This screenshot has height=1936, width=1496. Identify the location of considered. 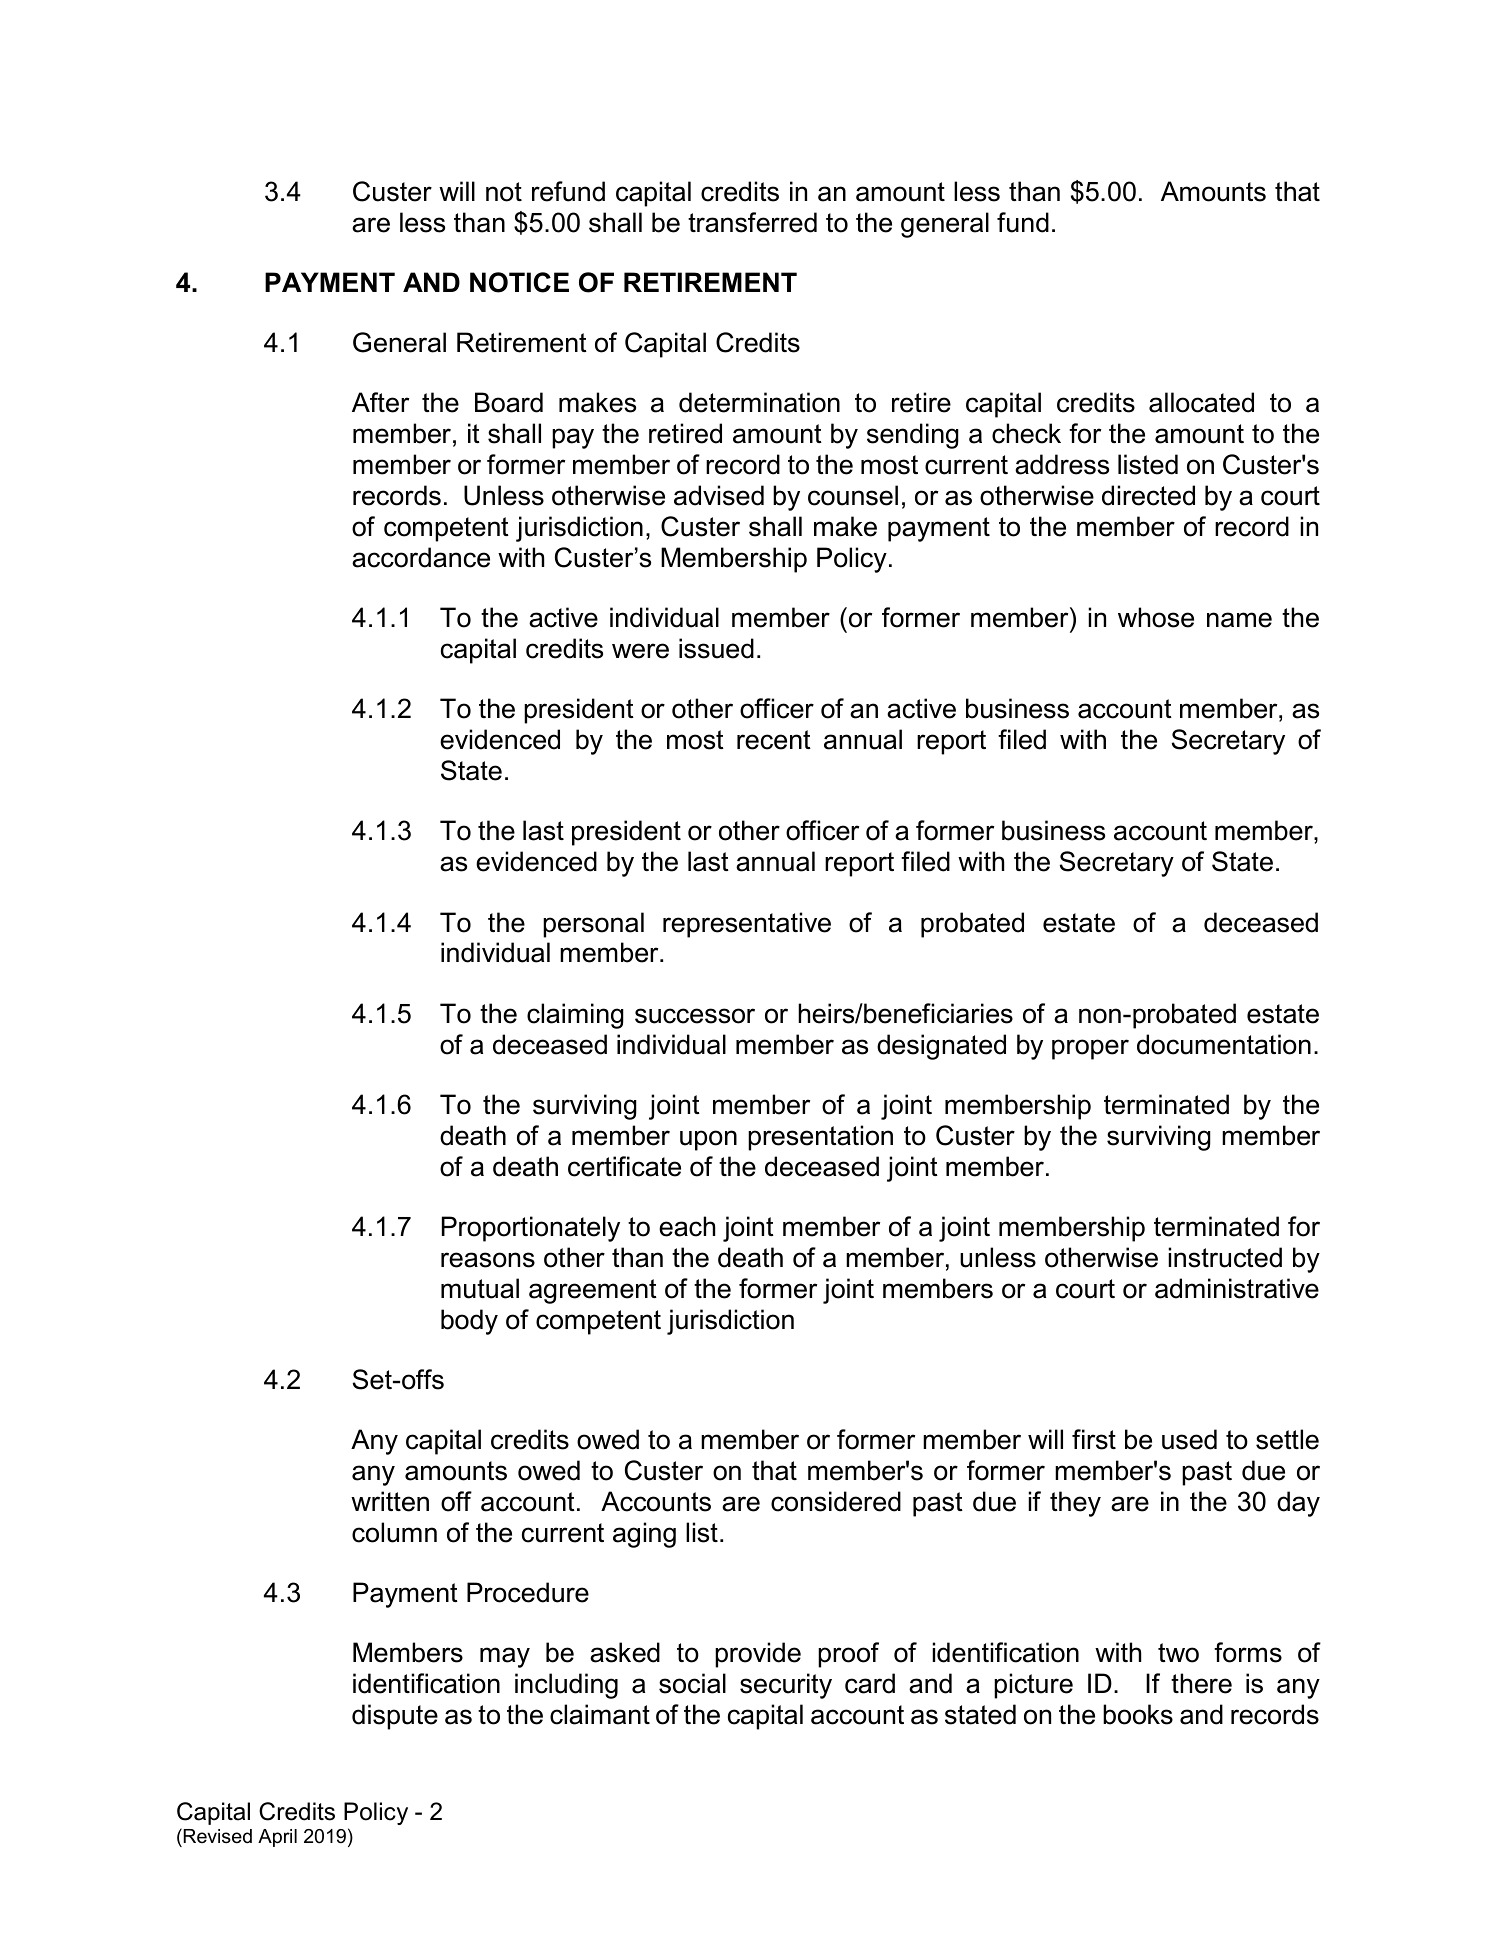
(836, 1501).
